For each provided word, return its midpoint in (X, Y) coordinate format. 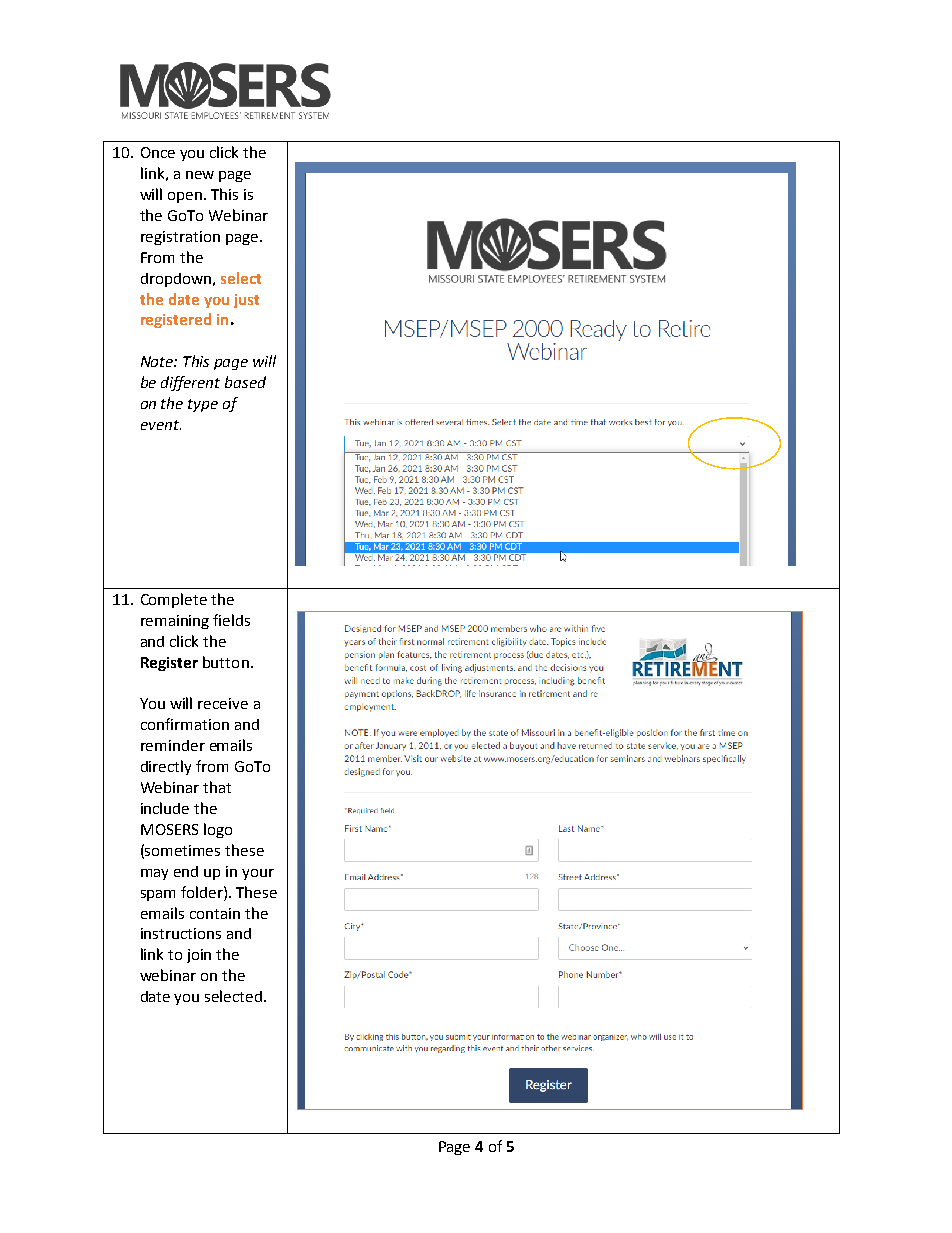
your (258, 874)
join (199, 956)
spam (158, 895)
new (200, 175)
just (246, 301)
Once (158, 152)
